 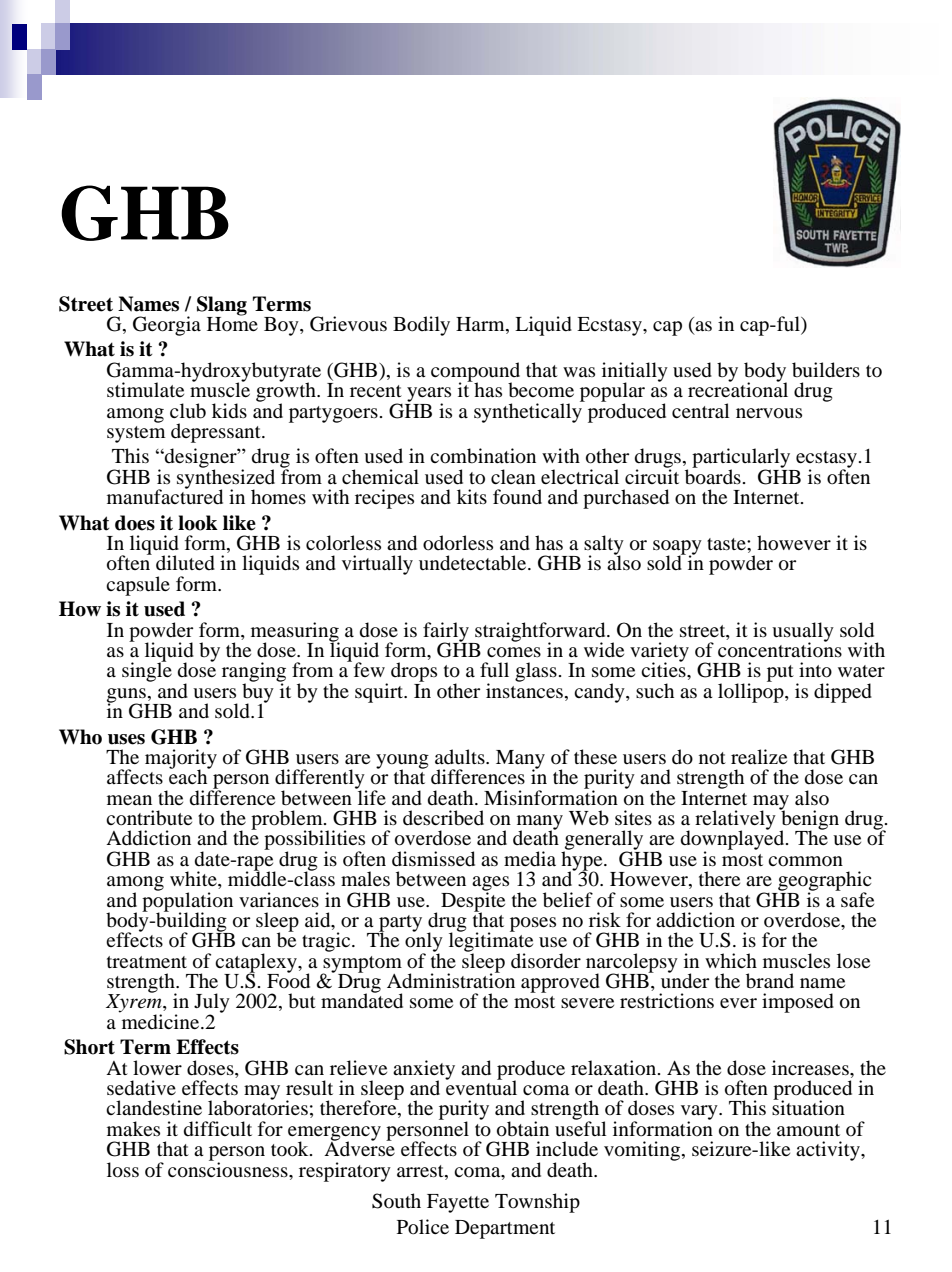 I want to click on fairly, so click(x=447, y=633).
